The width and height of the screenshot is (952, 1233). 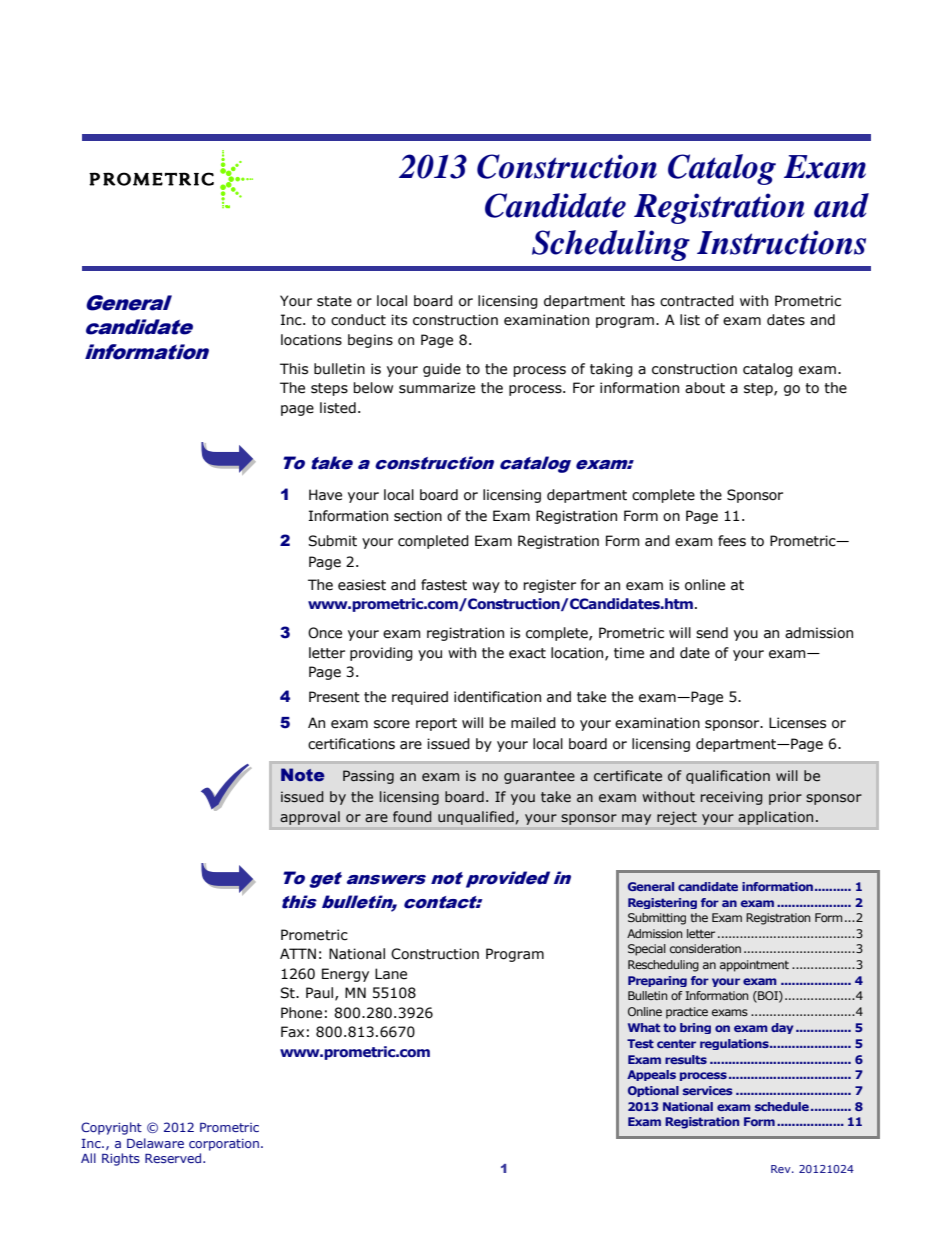 I want to click on Special, so click(x=647, y=950).
